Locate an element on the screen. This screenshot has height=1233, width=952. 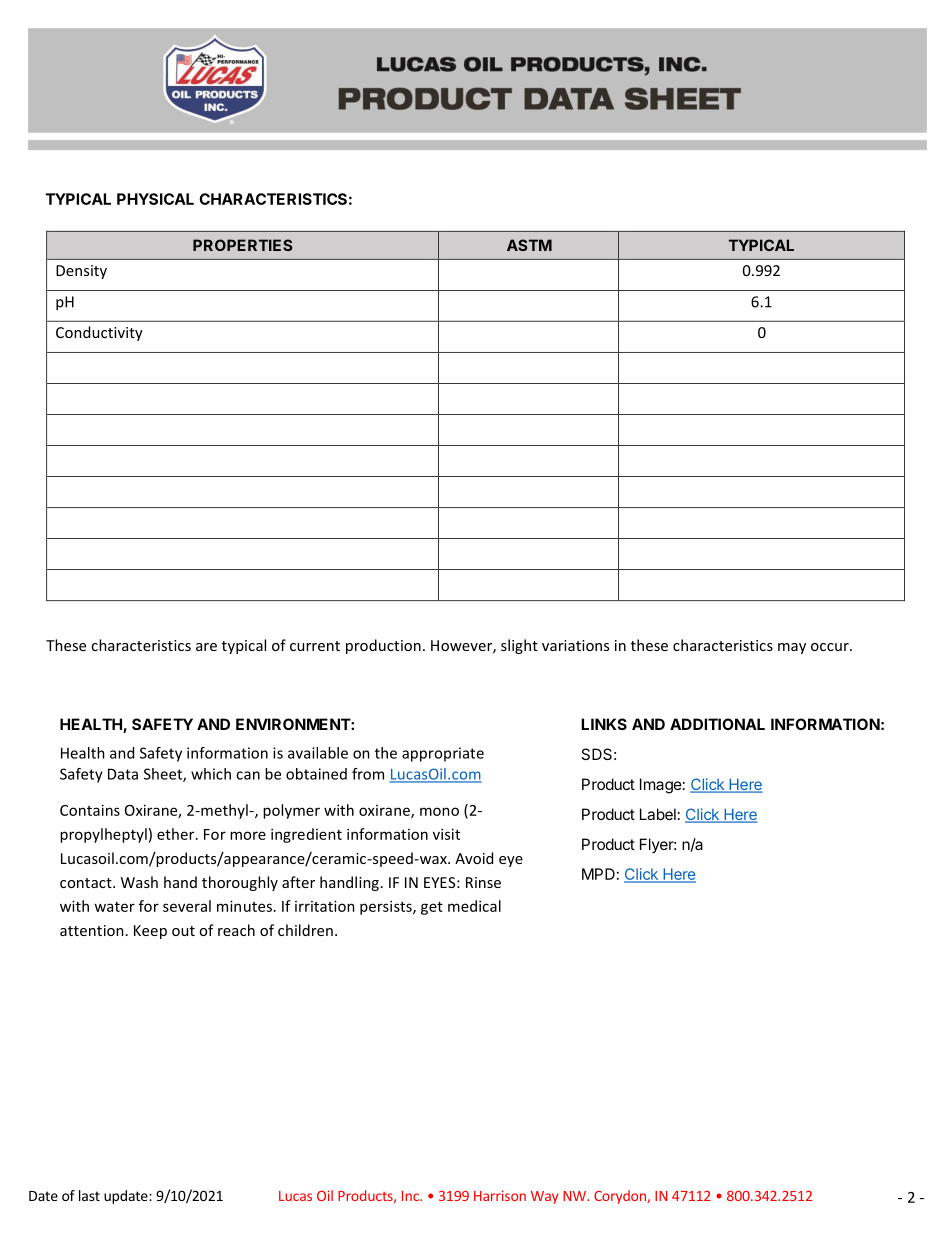
slight is located at coordinates (519, 646).
